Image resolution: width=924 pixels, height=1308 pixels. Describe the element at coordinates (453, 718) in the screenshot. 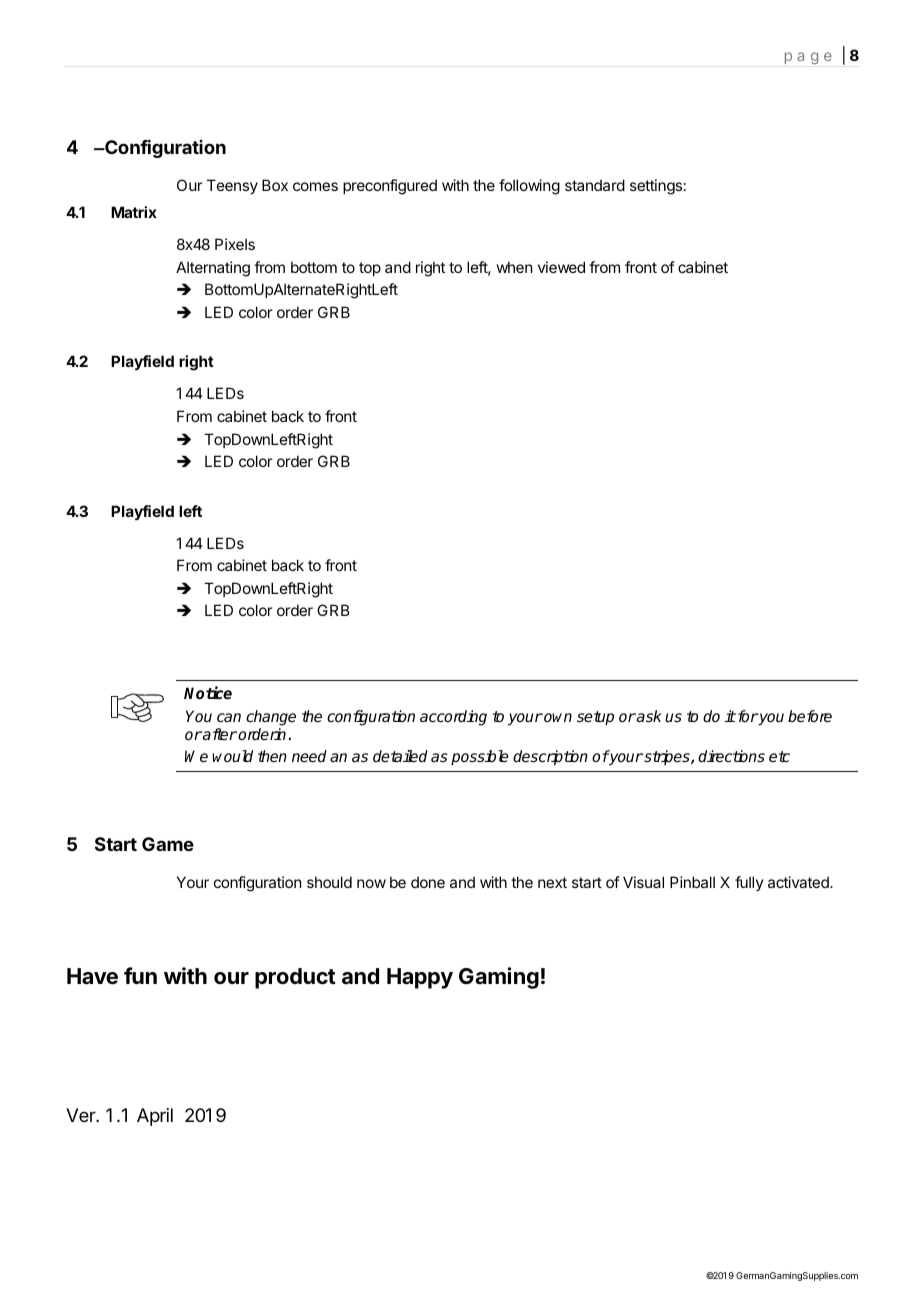

I see `according` at that location.
